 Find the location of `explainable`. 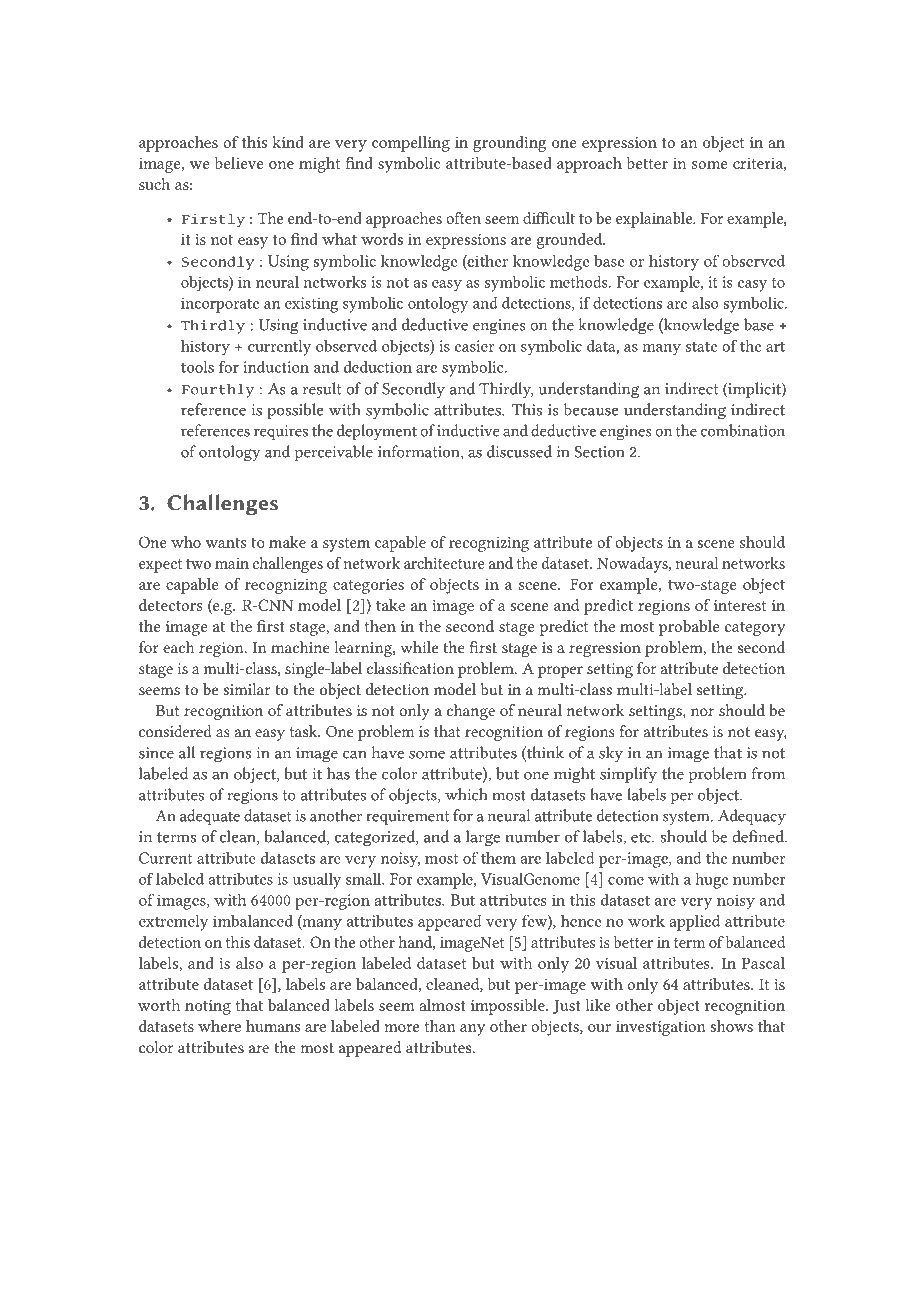

explainable is located at coordinates (655, 220).
